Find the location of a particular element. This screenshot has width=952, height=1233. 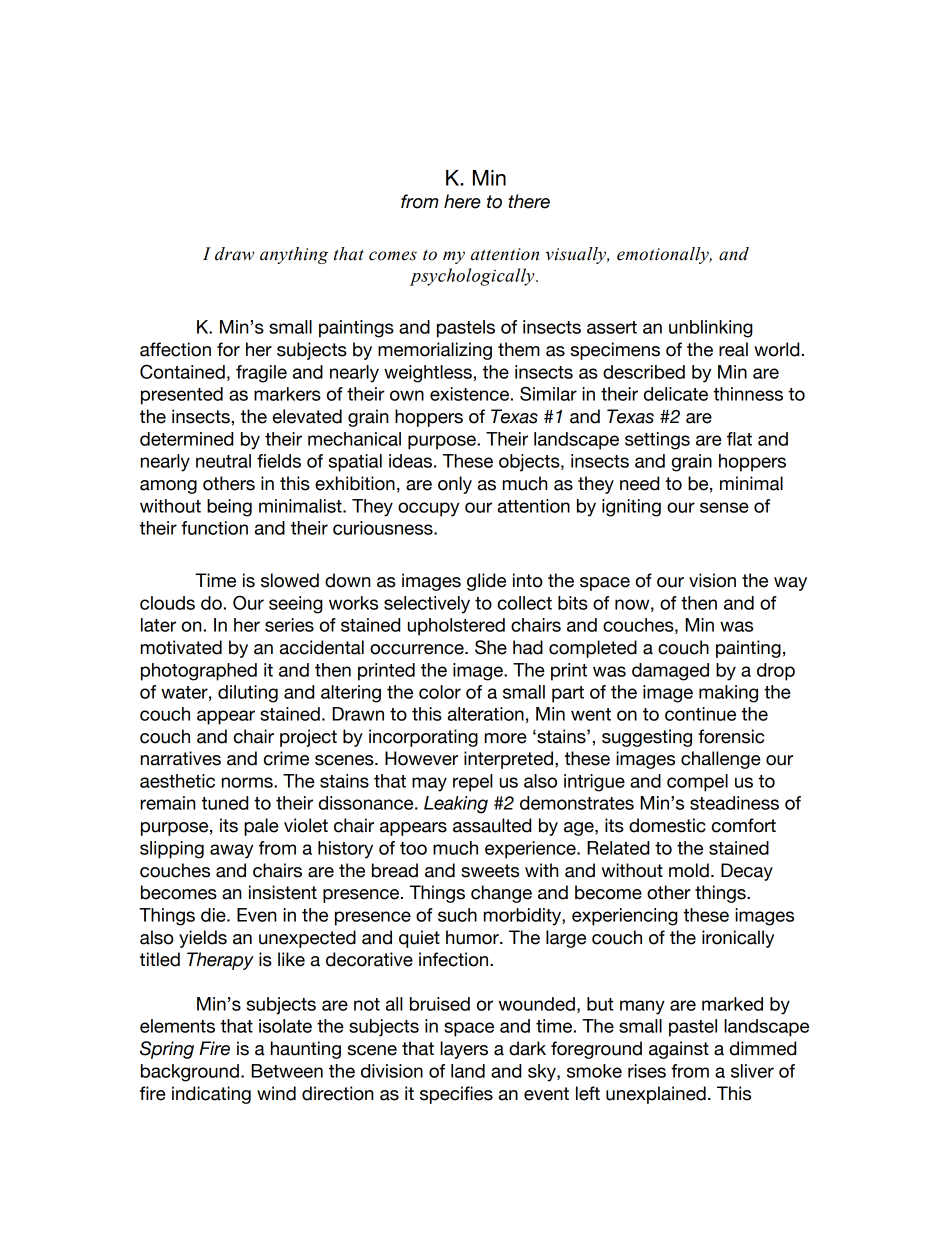

away is located at coordinates (231, 851).
